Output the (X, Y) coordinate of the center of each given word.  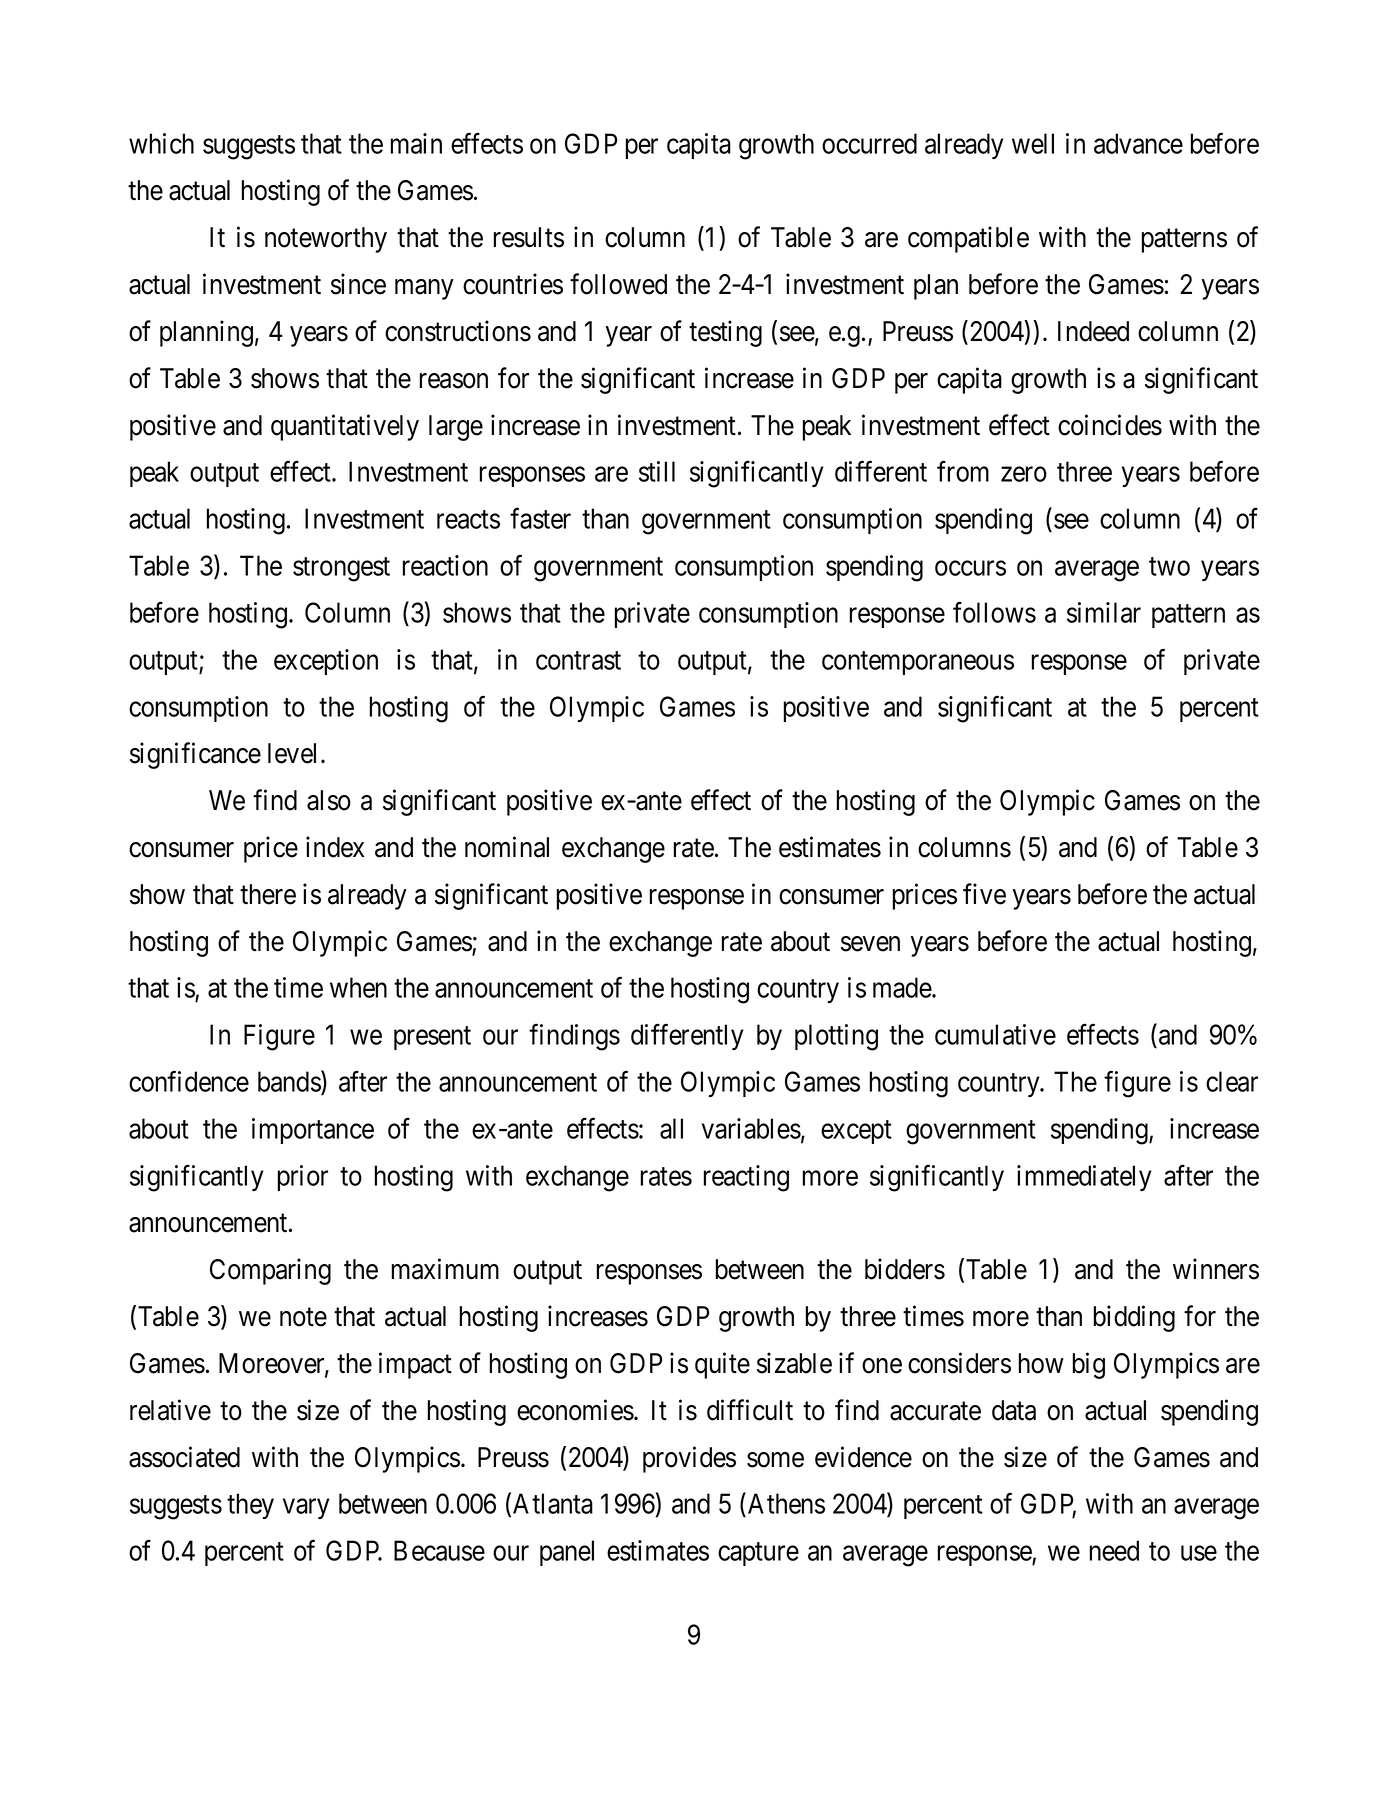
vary (306, 1509)
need (1114, 1550)
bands (290, 1082)
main (416, 143)
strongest (341, 570)
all (671, 1128)
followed (618, 284)
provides (689, 1459)
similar (1104, 612)
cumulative (995, 1034)
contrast (578, 660)
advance (1138, 143)
